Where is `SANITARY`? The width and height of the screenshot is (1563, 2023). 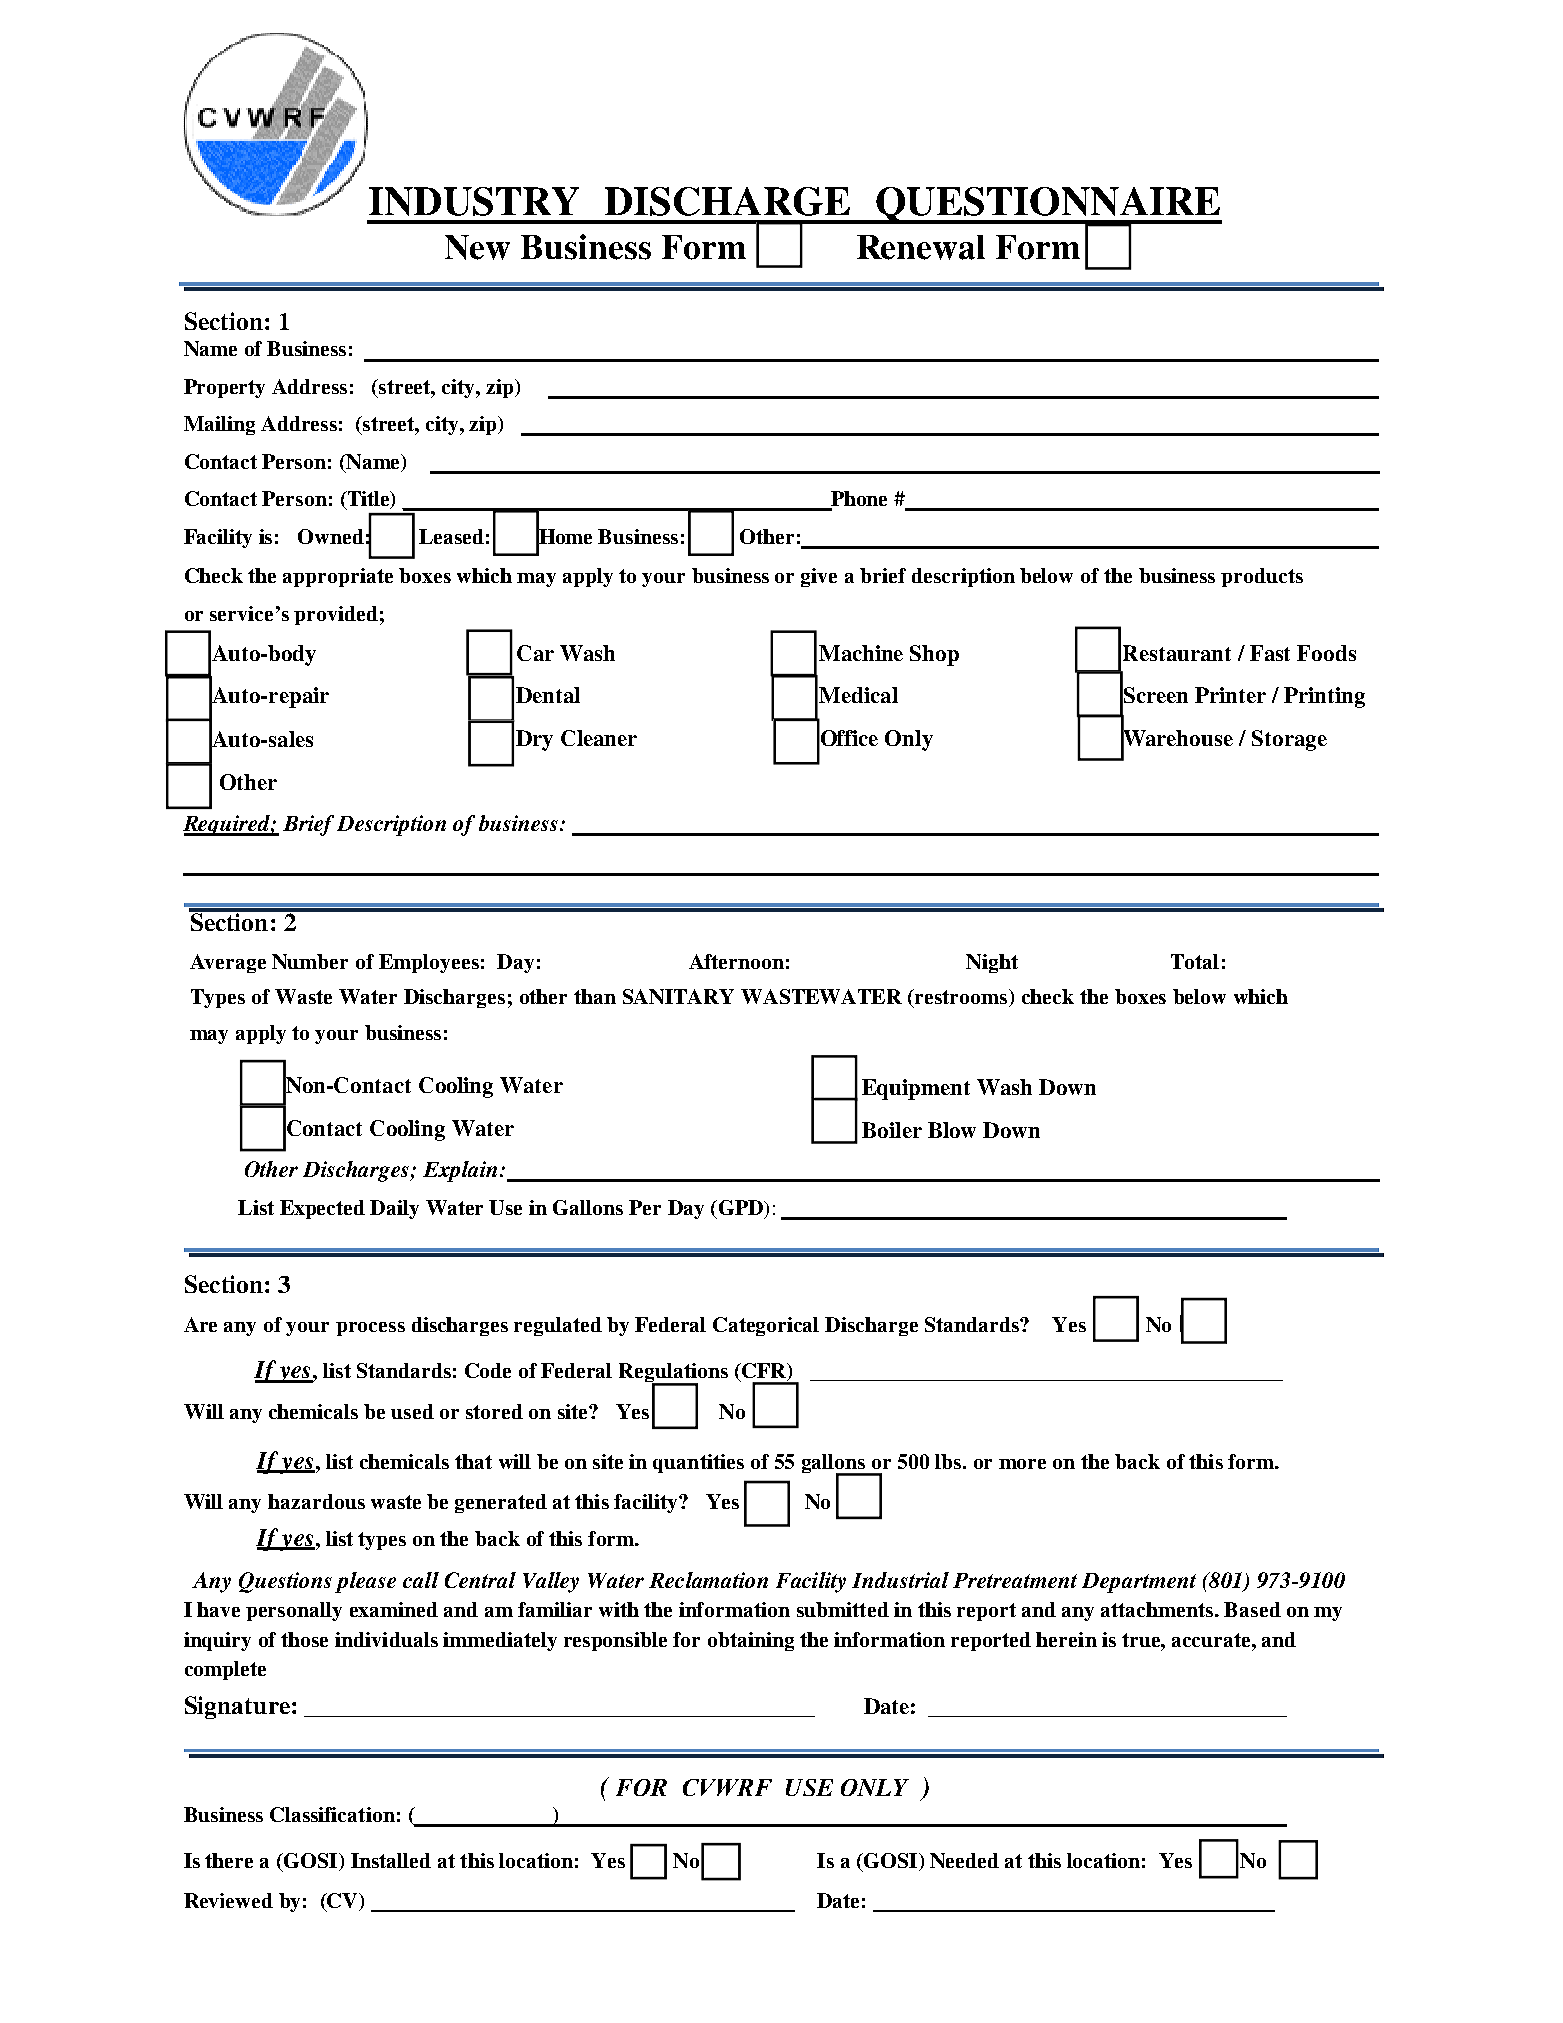 SANITARY is located at coordinates (678, 996).
